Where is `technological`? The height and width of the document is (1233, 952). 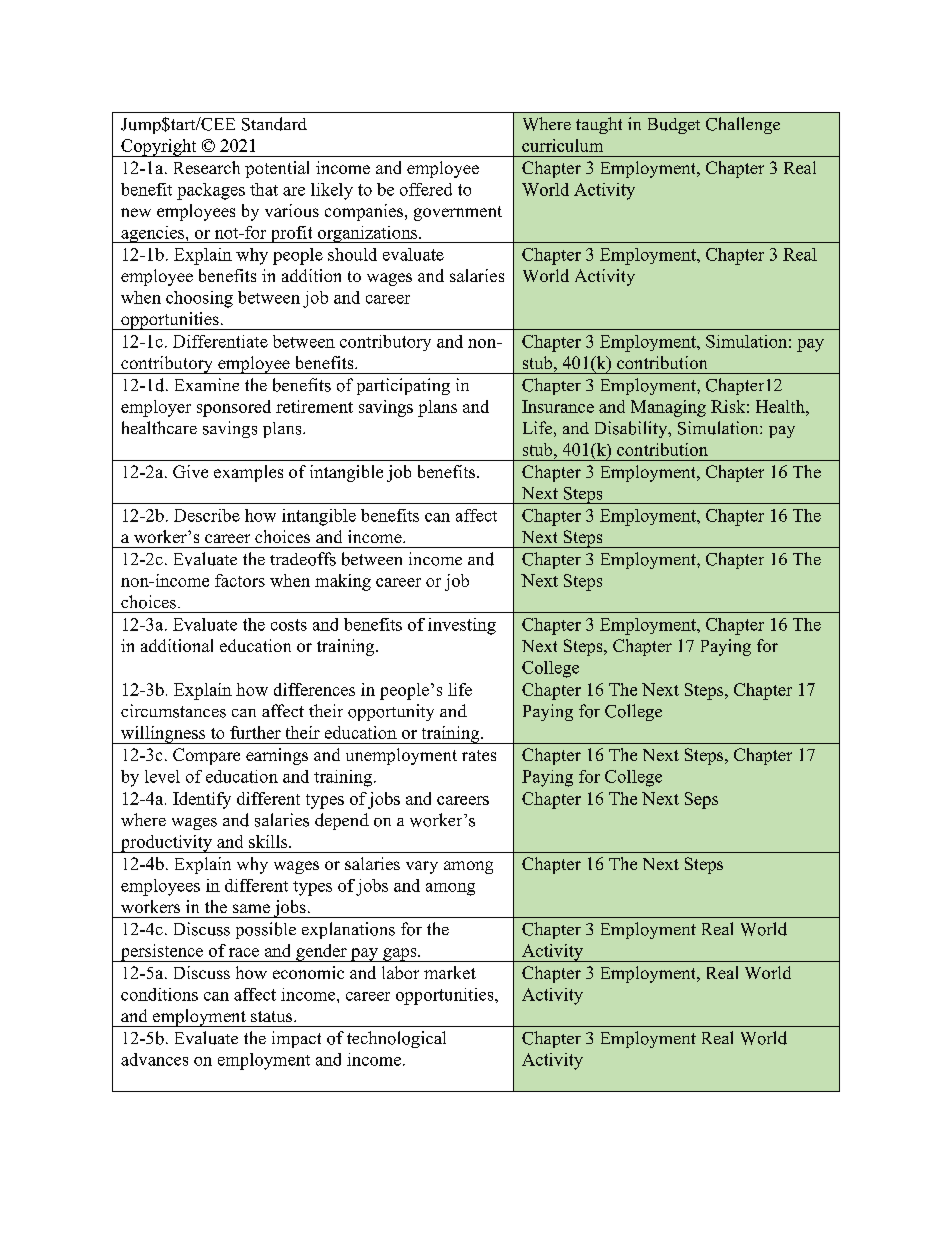
technological is located at coordinates (396, 1039).
